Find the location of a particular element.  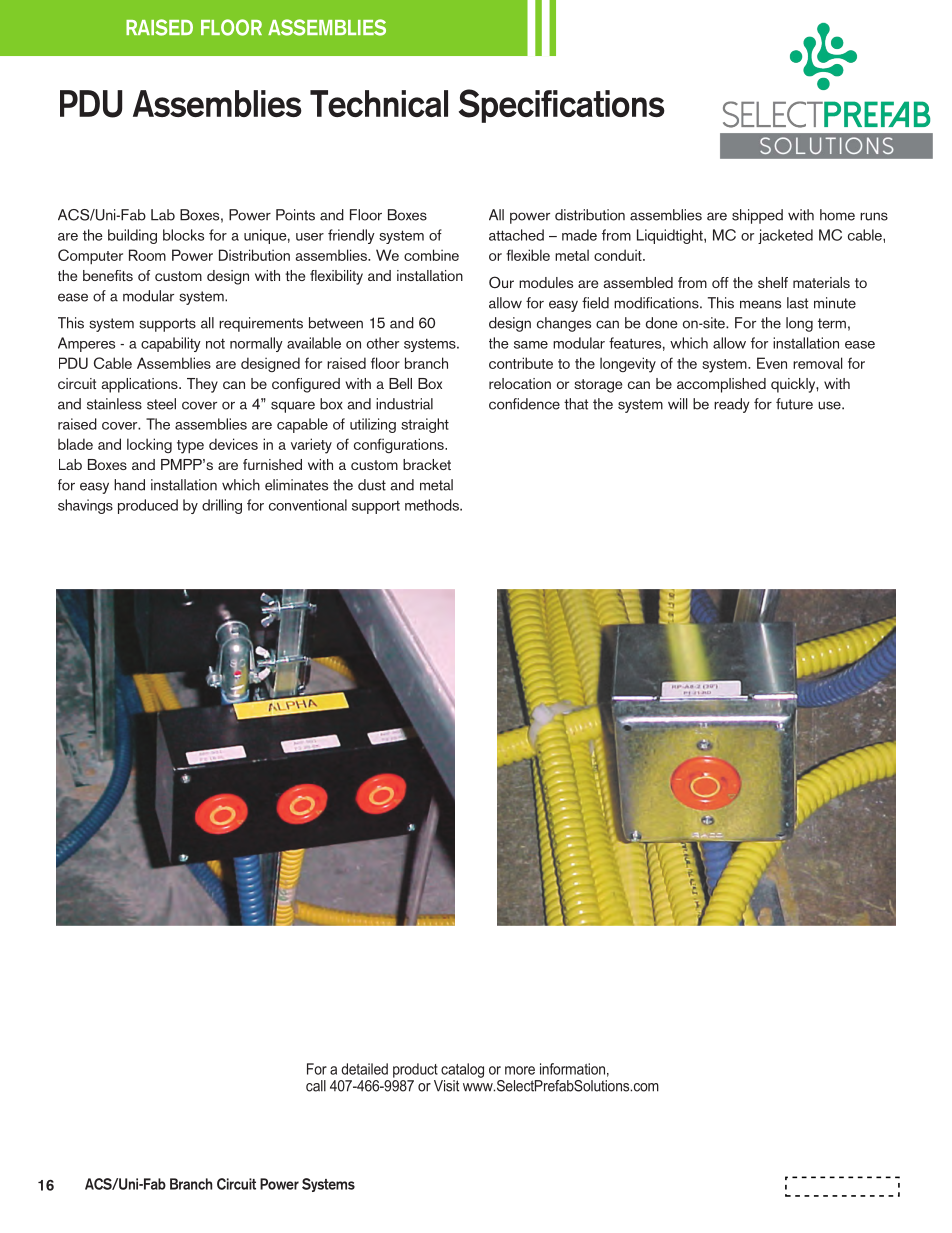

catalog is located at coordinates (462, 1070).
